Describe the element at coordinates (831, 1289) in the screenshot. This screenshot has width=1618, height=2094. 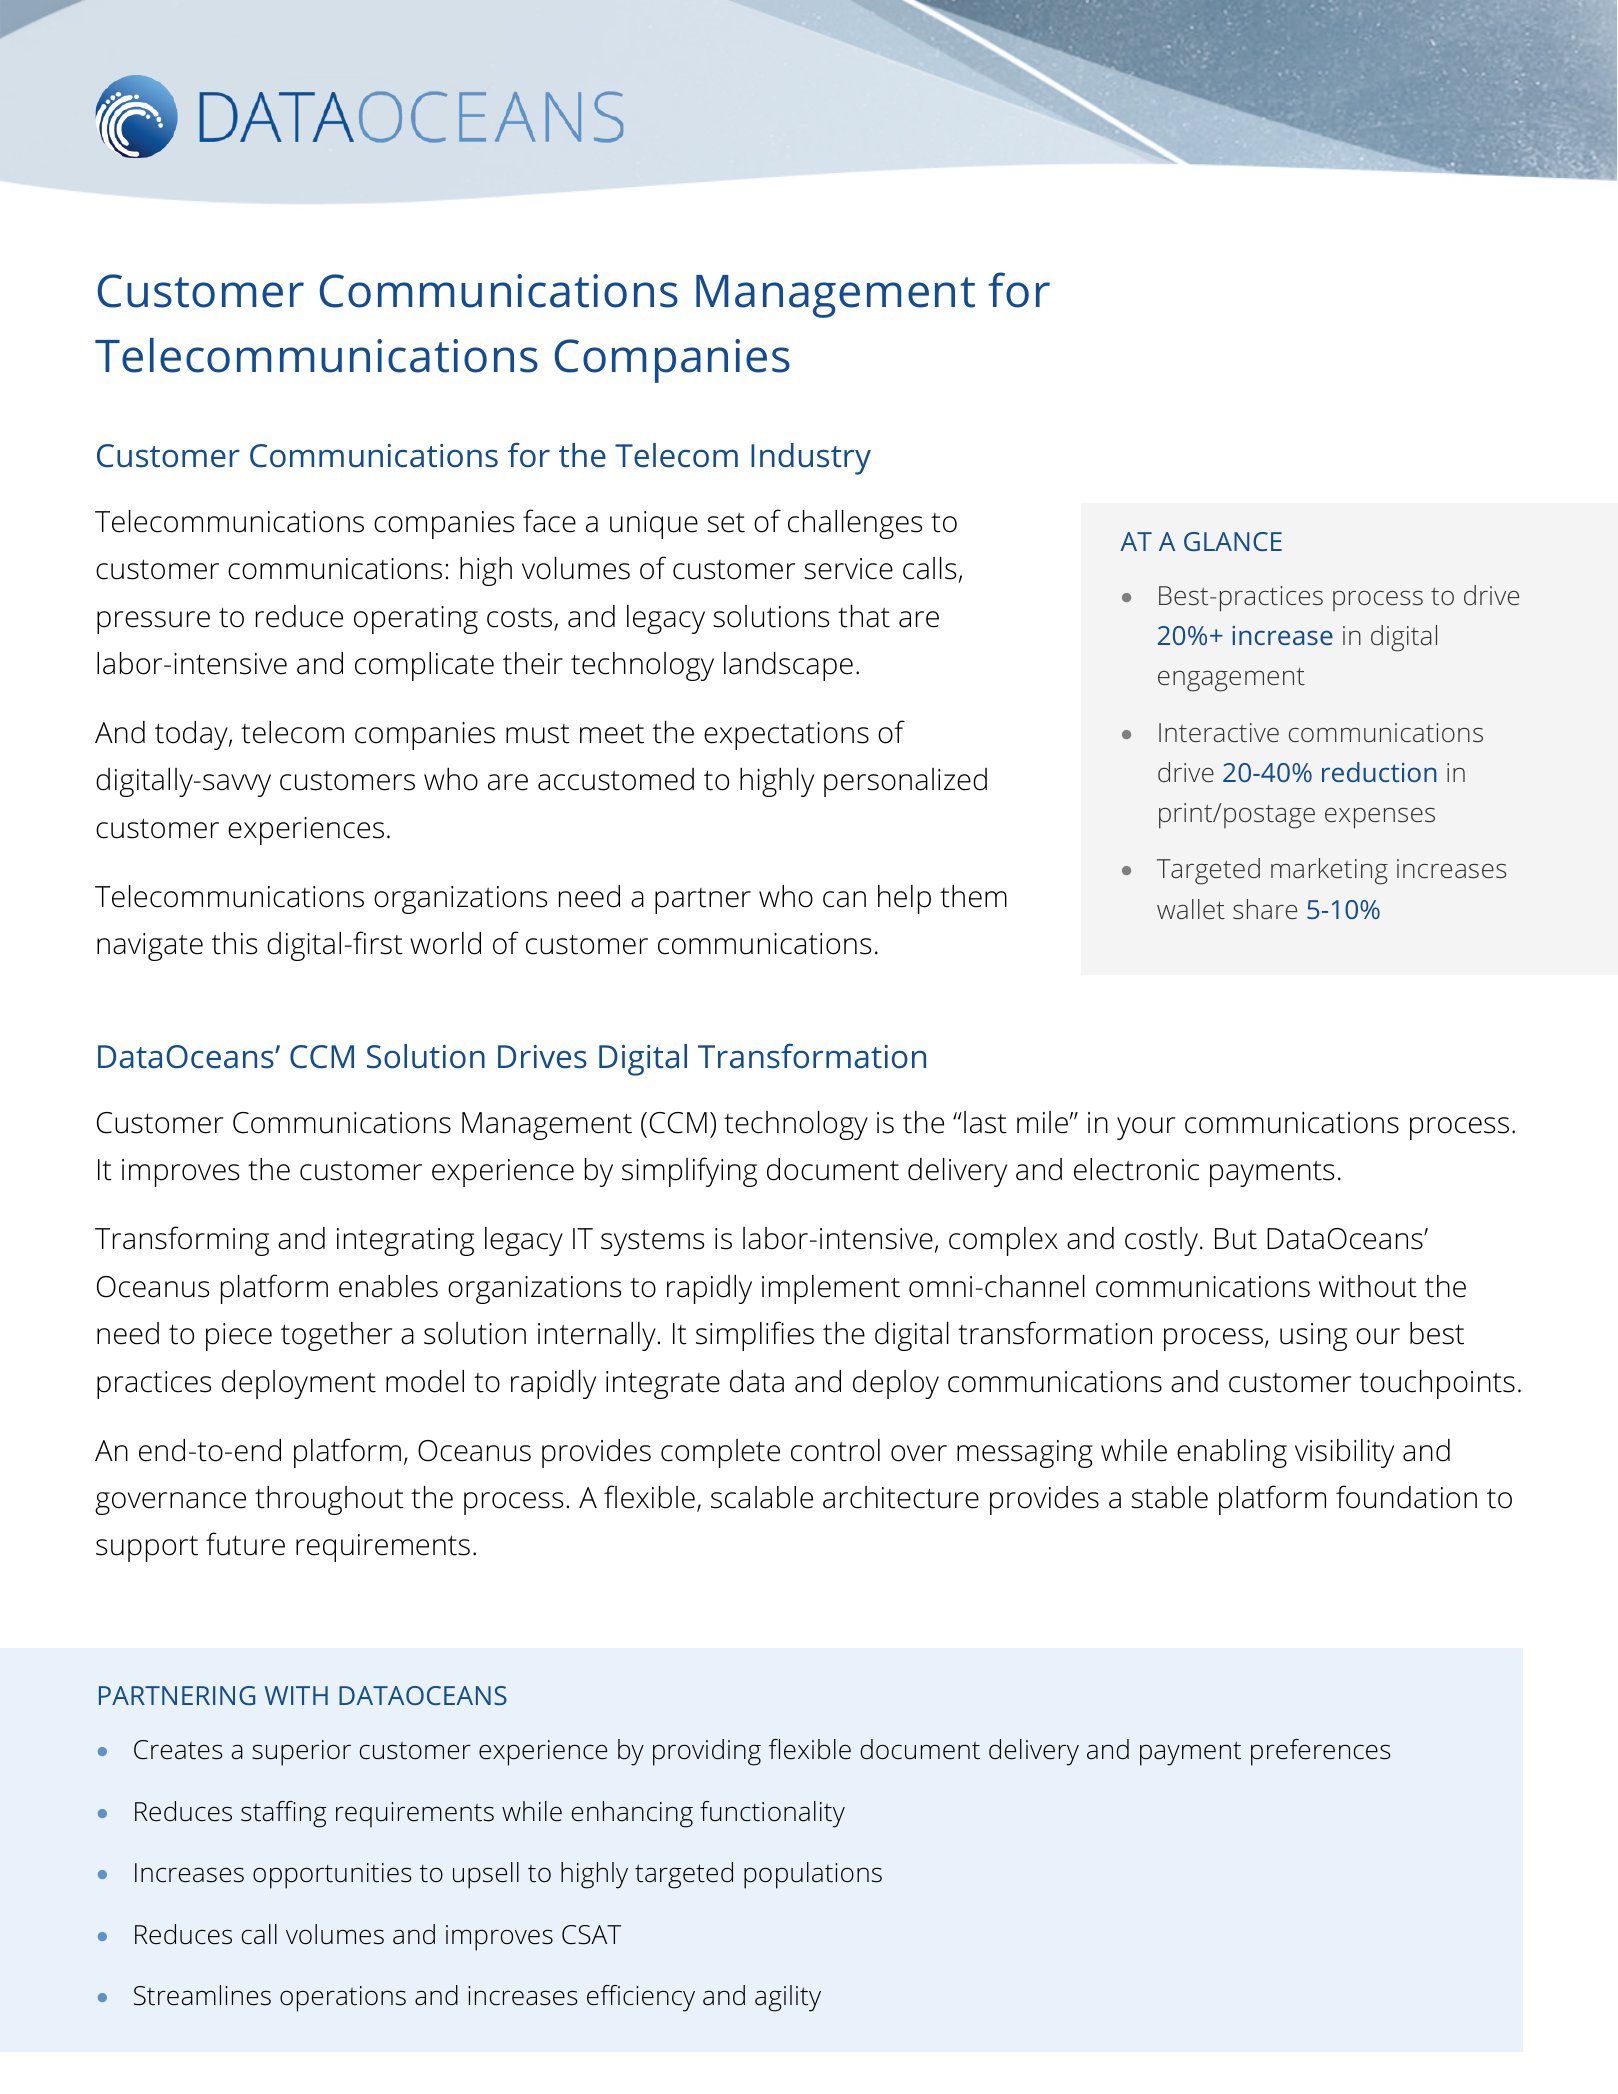
I see `implement` at that location.
